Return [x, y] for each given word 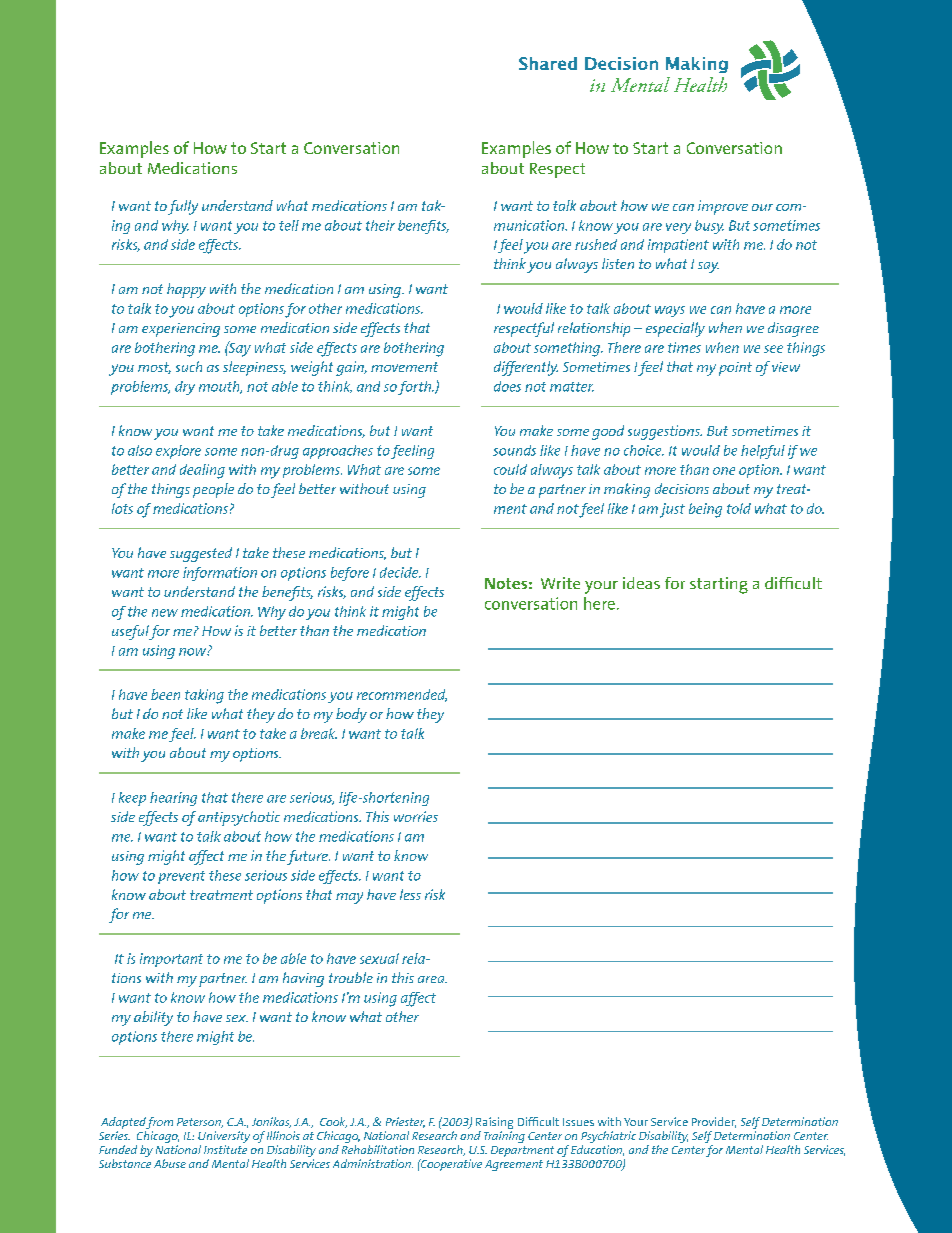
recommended [402, 695]
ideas [641, 583]
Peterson [200, 1123]
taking [204, 696]
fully [183, 207]
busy [709, 227]
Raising [494, 1124]
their [380, 225]
